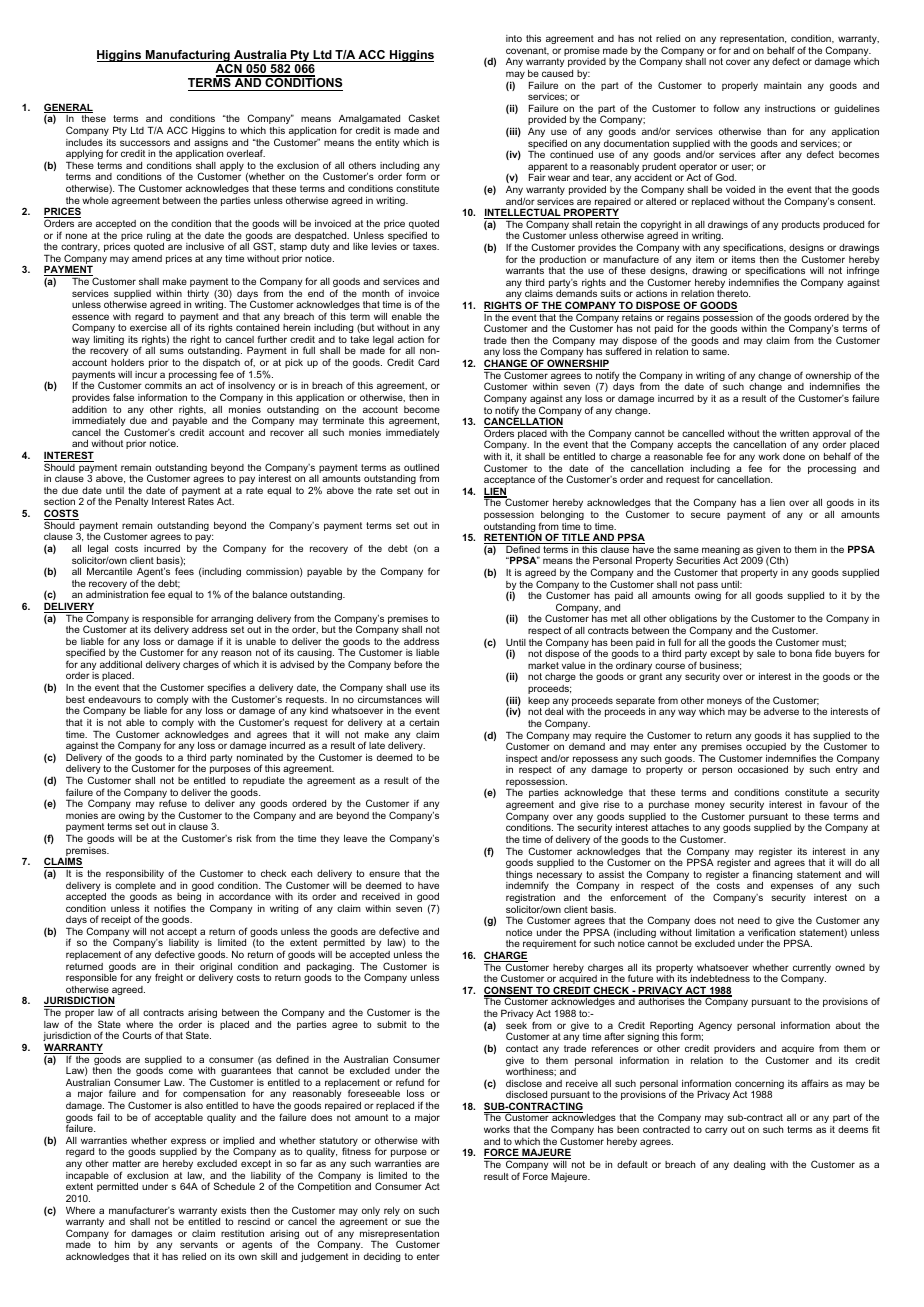 Image resolution: width=924 pixels, height=1307 pixels. I want to click on seek, so click(516, 1025).
